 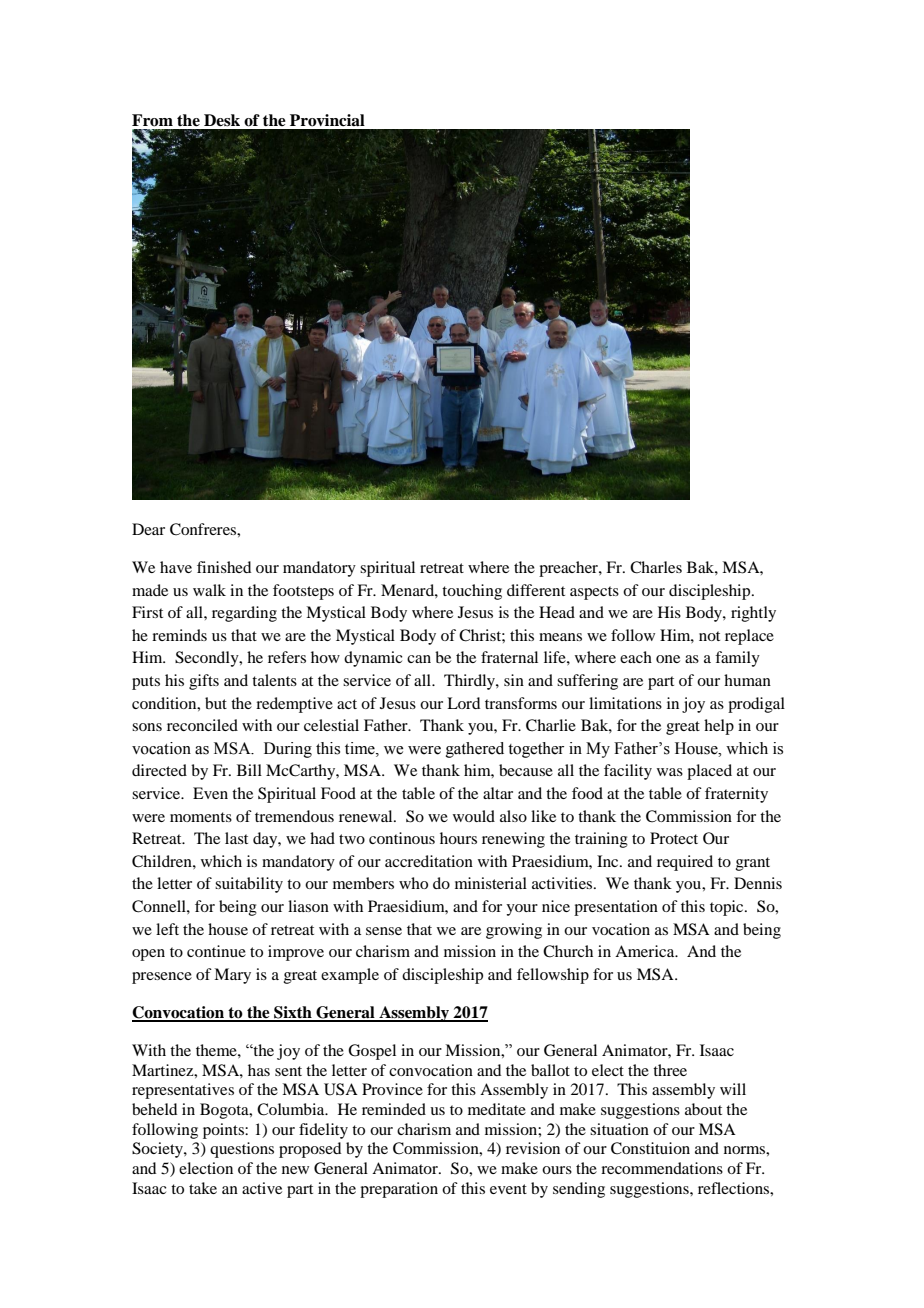 What do you see at coordinates (203, 1188) in the image?
I see `take` at bounding box center [203, 1188].
